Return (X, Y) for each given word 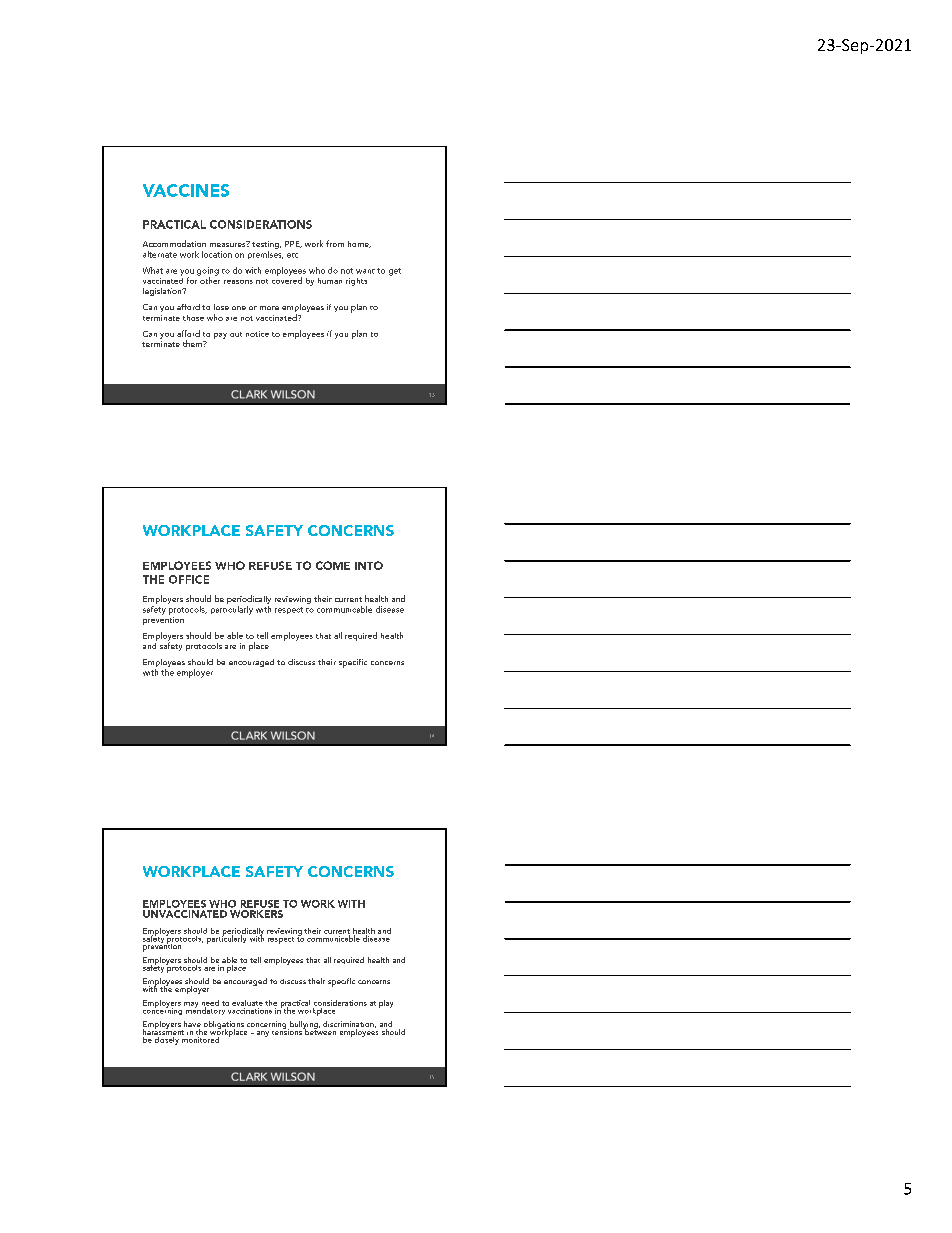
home (359, 244)
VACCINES (186, 190)
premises (265, 255)
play (386, 1004)
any (263, 1034)
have (192, 1025)
